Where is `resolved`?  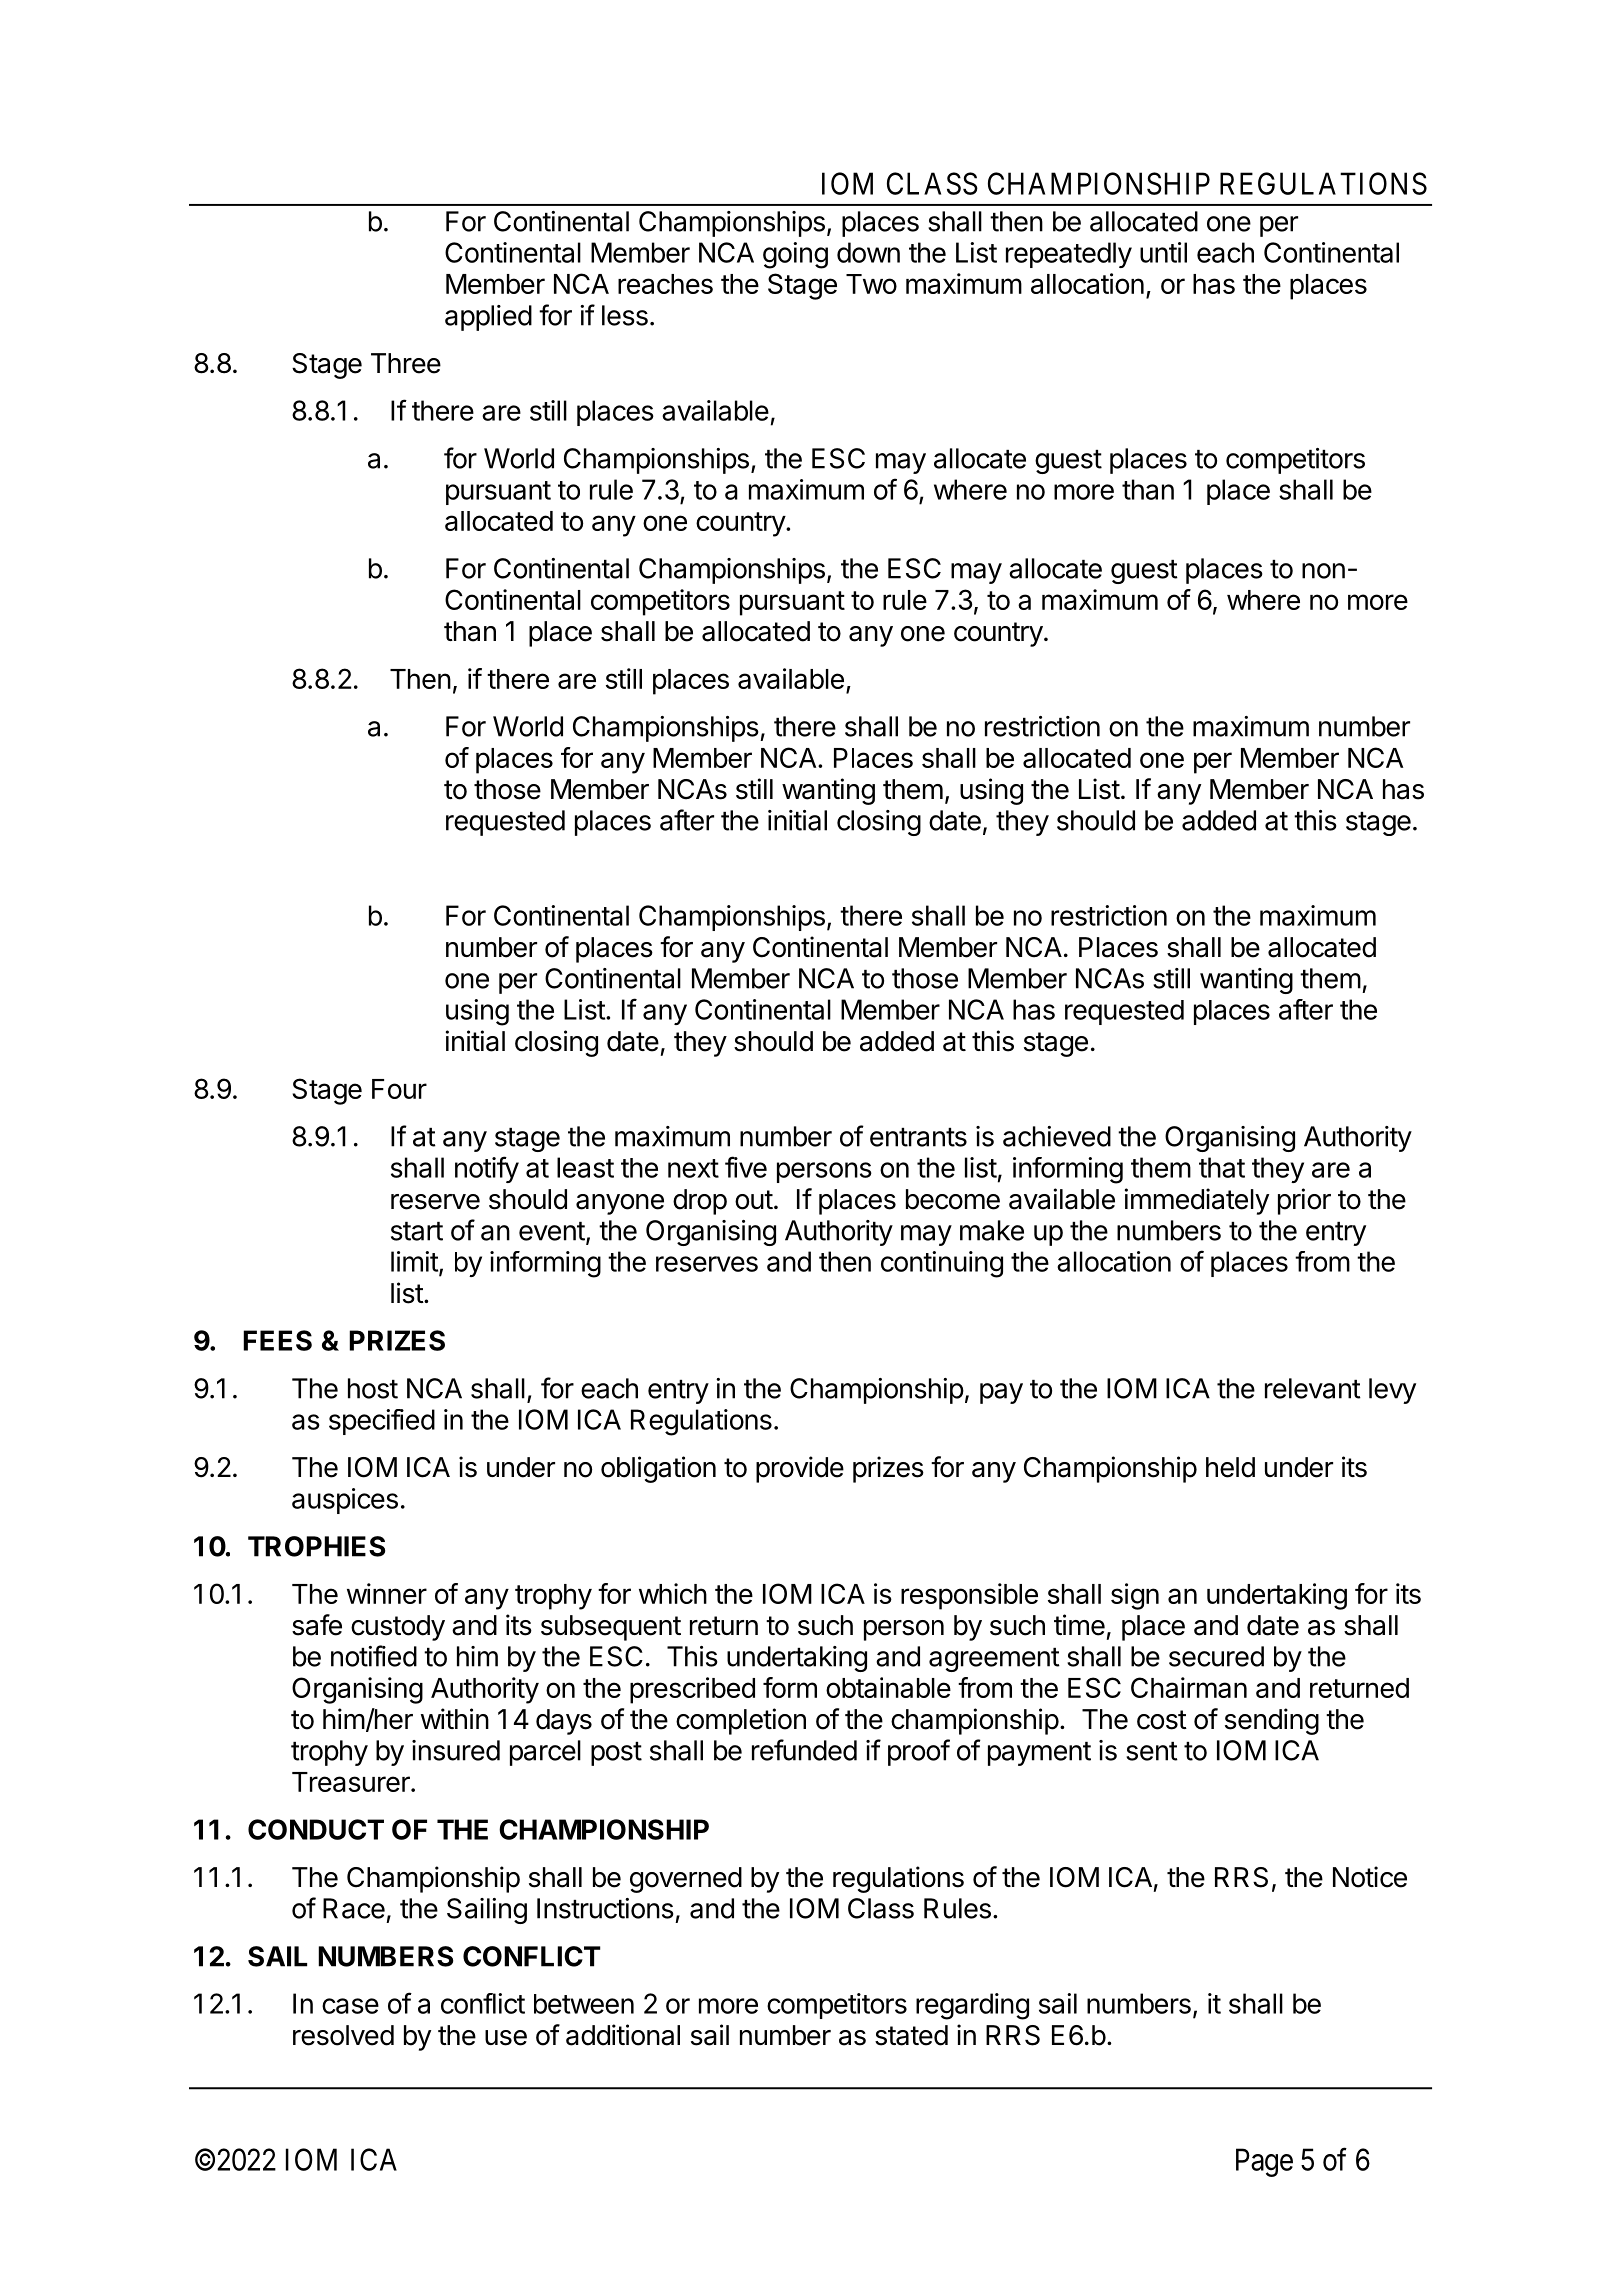 resolved is located at coordinates (343, 2035).
